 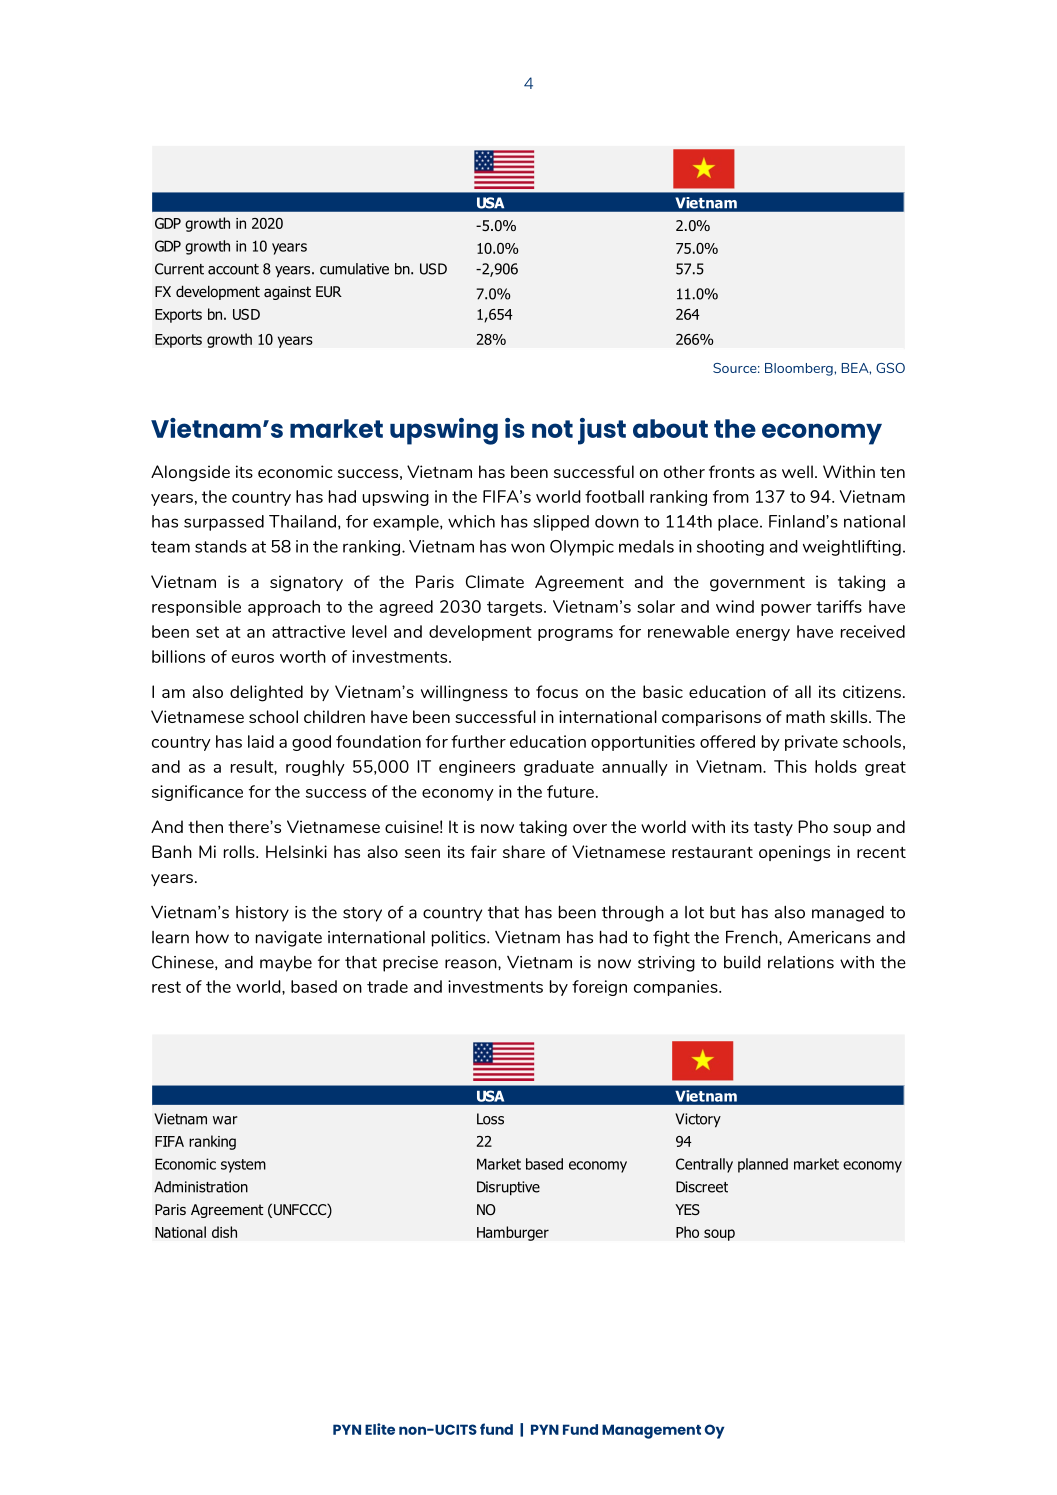 I want to click on Elite, so click(x=380, y=1429).
